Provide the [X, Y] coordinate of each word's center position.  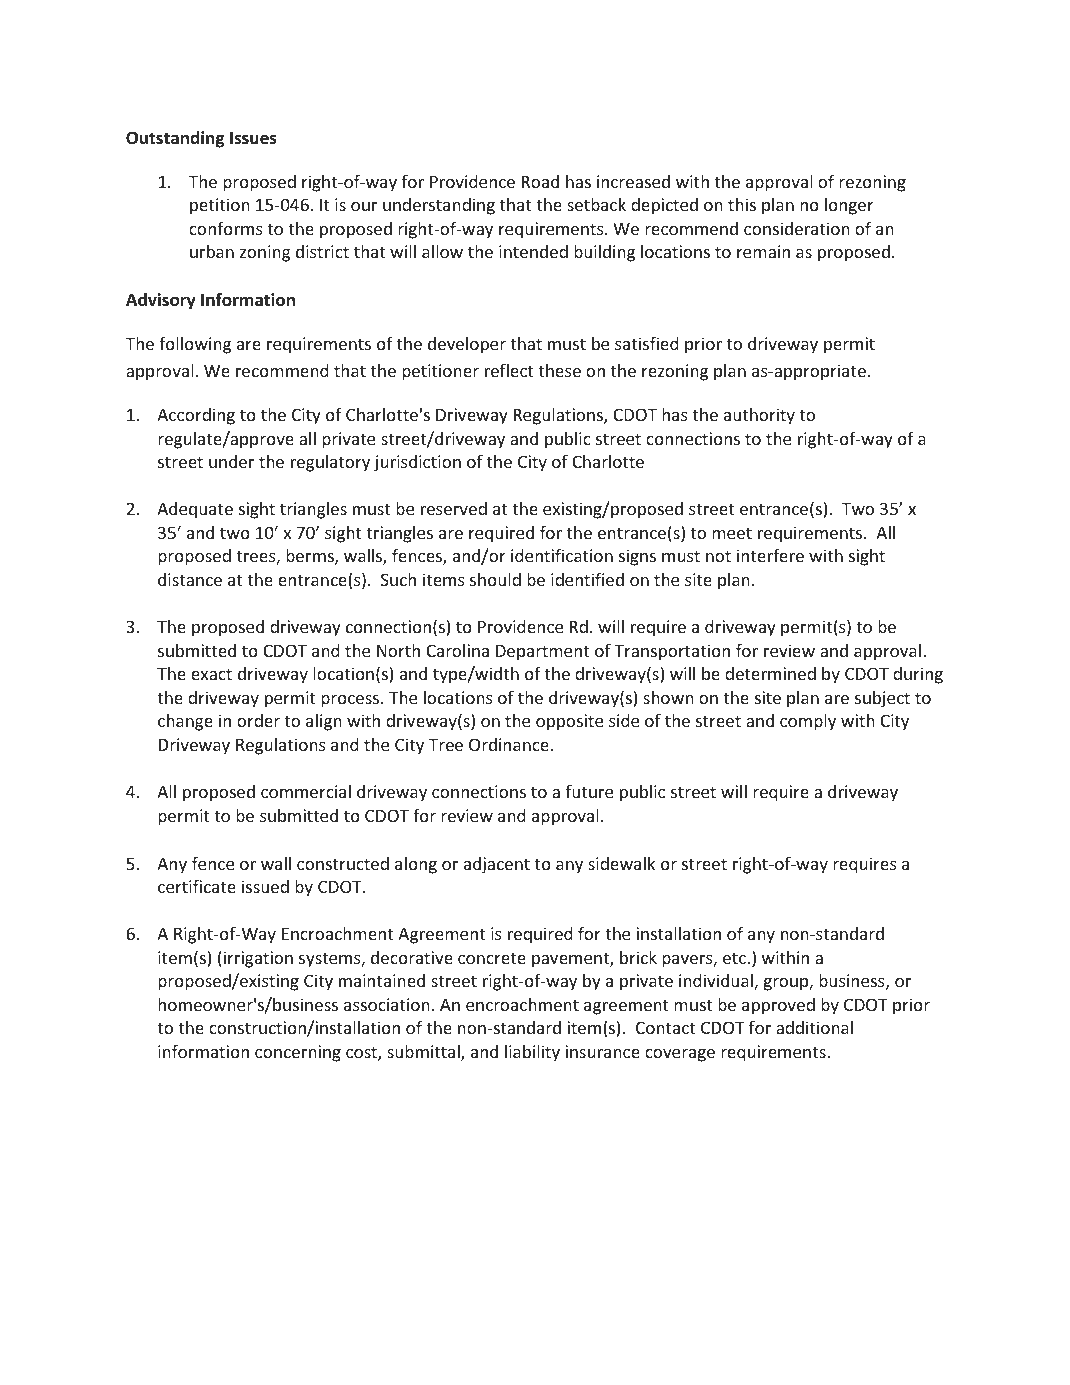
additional [814, 1027]
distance [190, 579]
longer [849, 206]
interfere [770, 555]
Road [540, 181]
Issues [253, 138]
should [495, 579]
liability [532, 1053]
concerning [298, 1053]
